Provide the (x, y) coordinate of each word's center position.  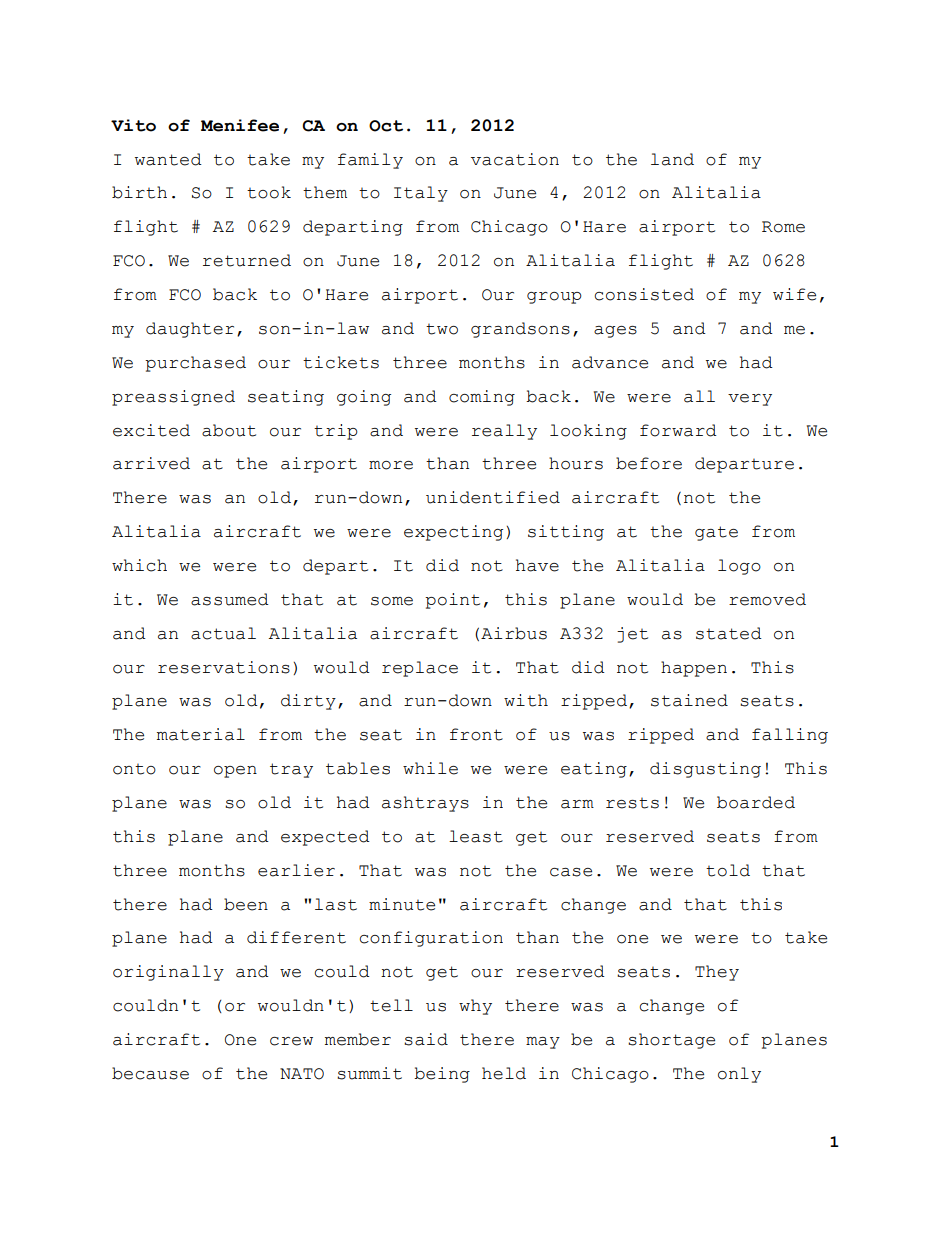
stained (689, 700)
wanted (168, 159)
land (672, 159)
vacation (515, 159)
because (150, 1073)
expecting (453, 533)
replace (420, 669)
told (728, 870)
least (476, 836)
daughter (190, 330)
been (246, 904)
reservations (224, 667)
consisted (644, 294)
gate (716, 533)
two (442, 329)
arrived (151, 463)
